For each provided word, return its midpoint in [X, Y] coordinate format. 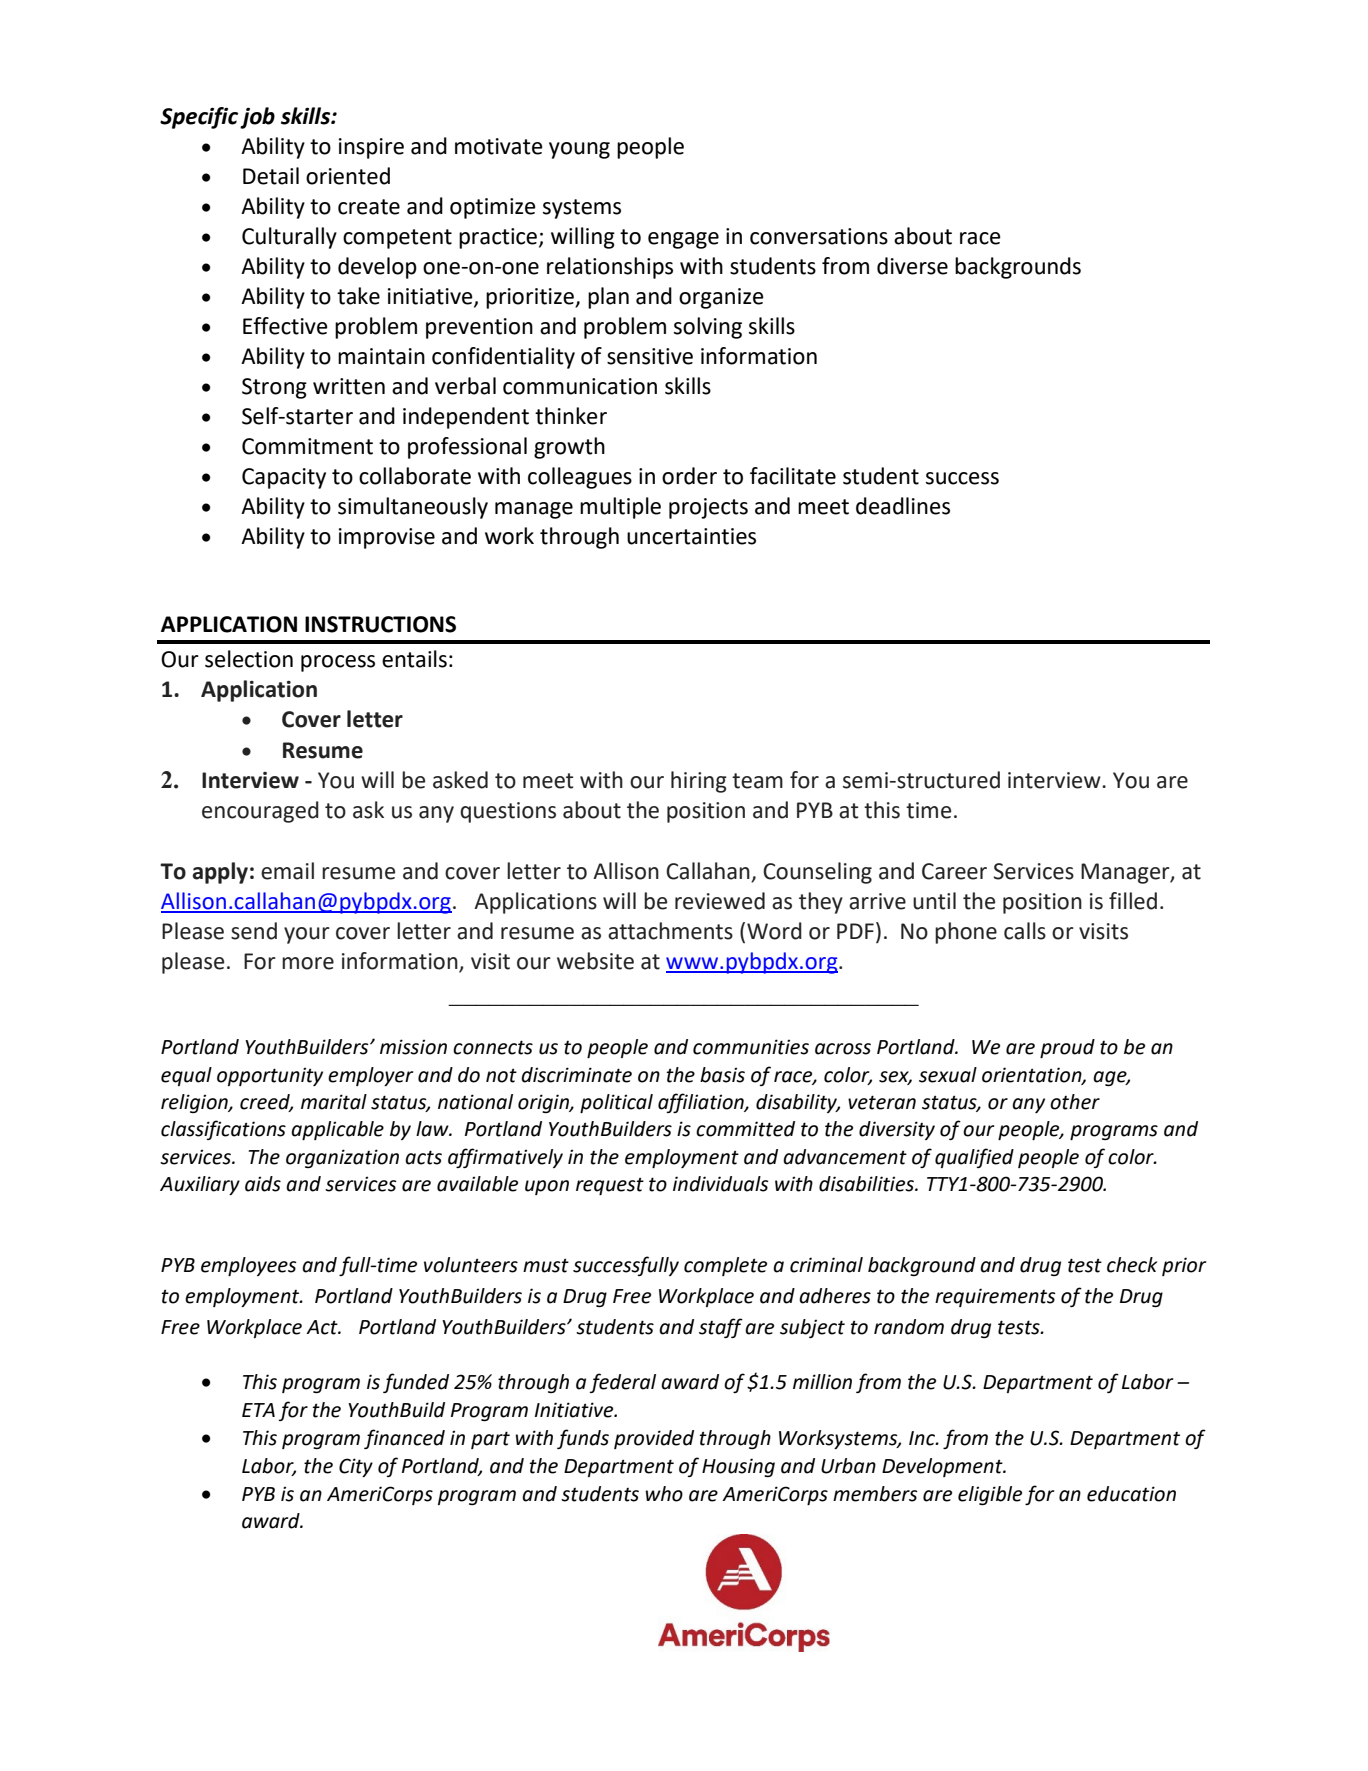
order [689, 476]
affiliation [702, 1103]
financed [404, 1439]
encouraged [260, 812]
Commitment [307, 446]
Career [954, 871]
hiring [699, 782]
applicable [337, 1130]
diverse [912, 266]
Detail [271, 176]
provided [654, 1439]
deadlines [903, 506]
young [579, 150]
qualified [974, 1158]
